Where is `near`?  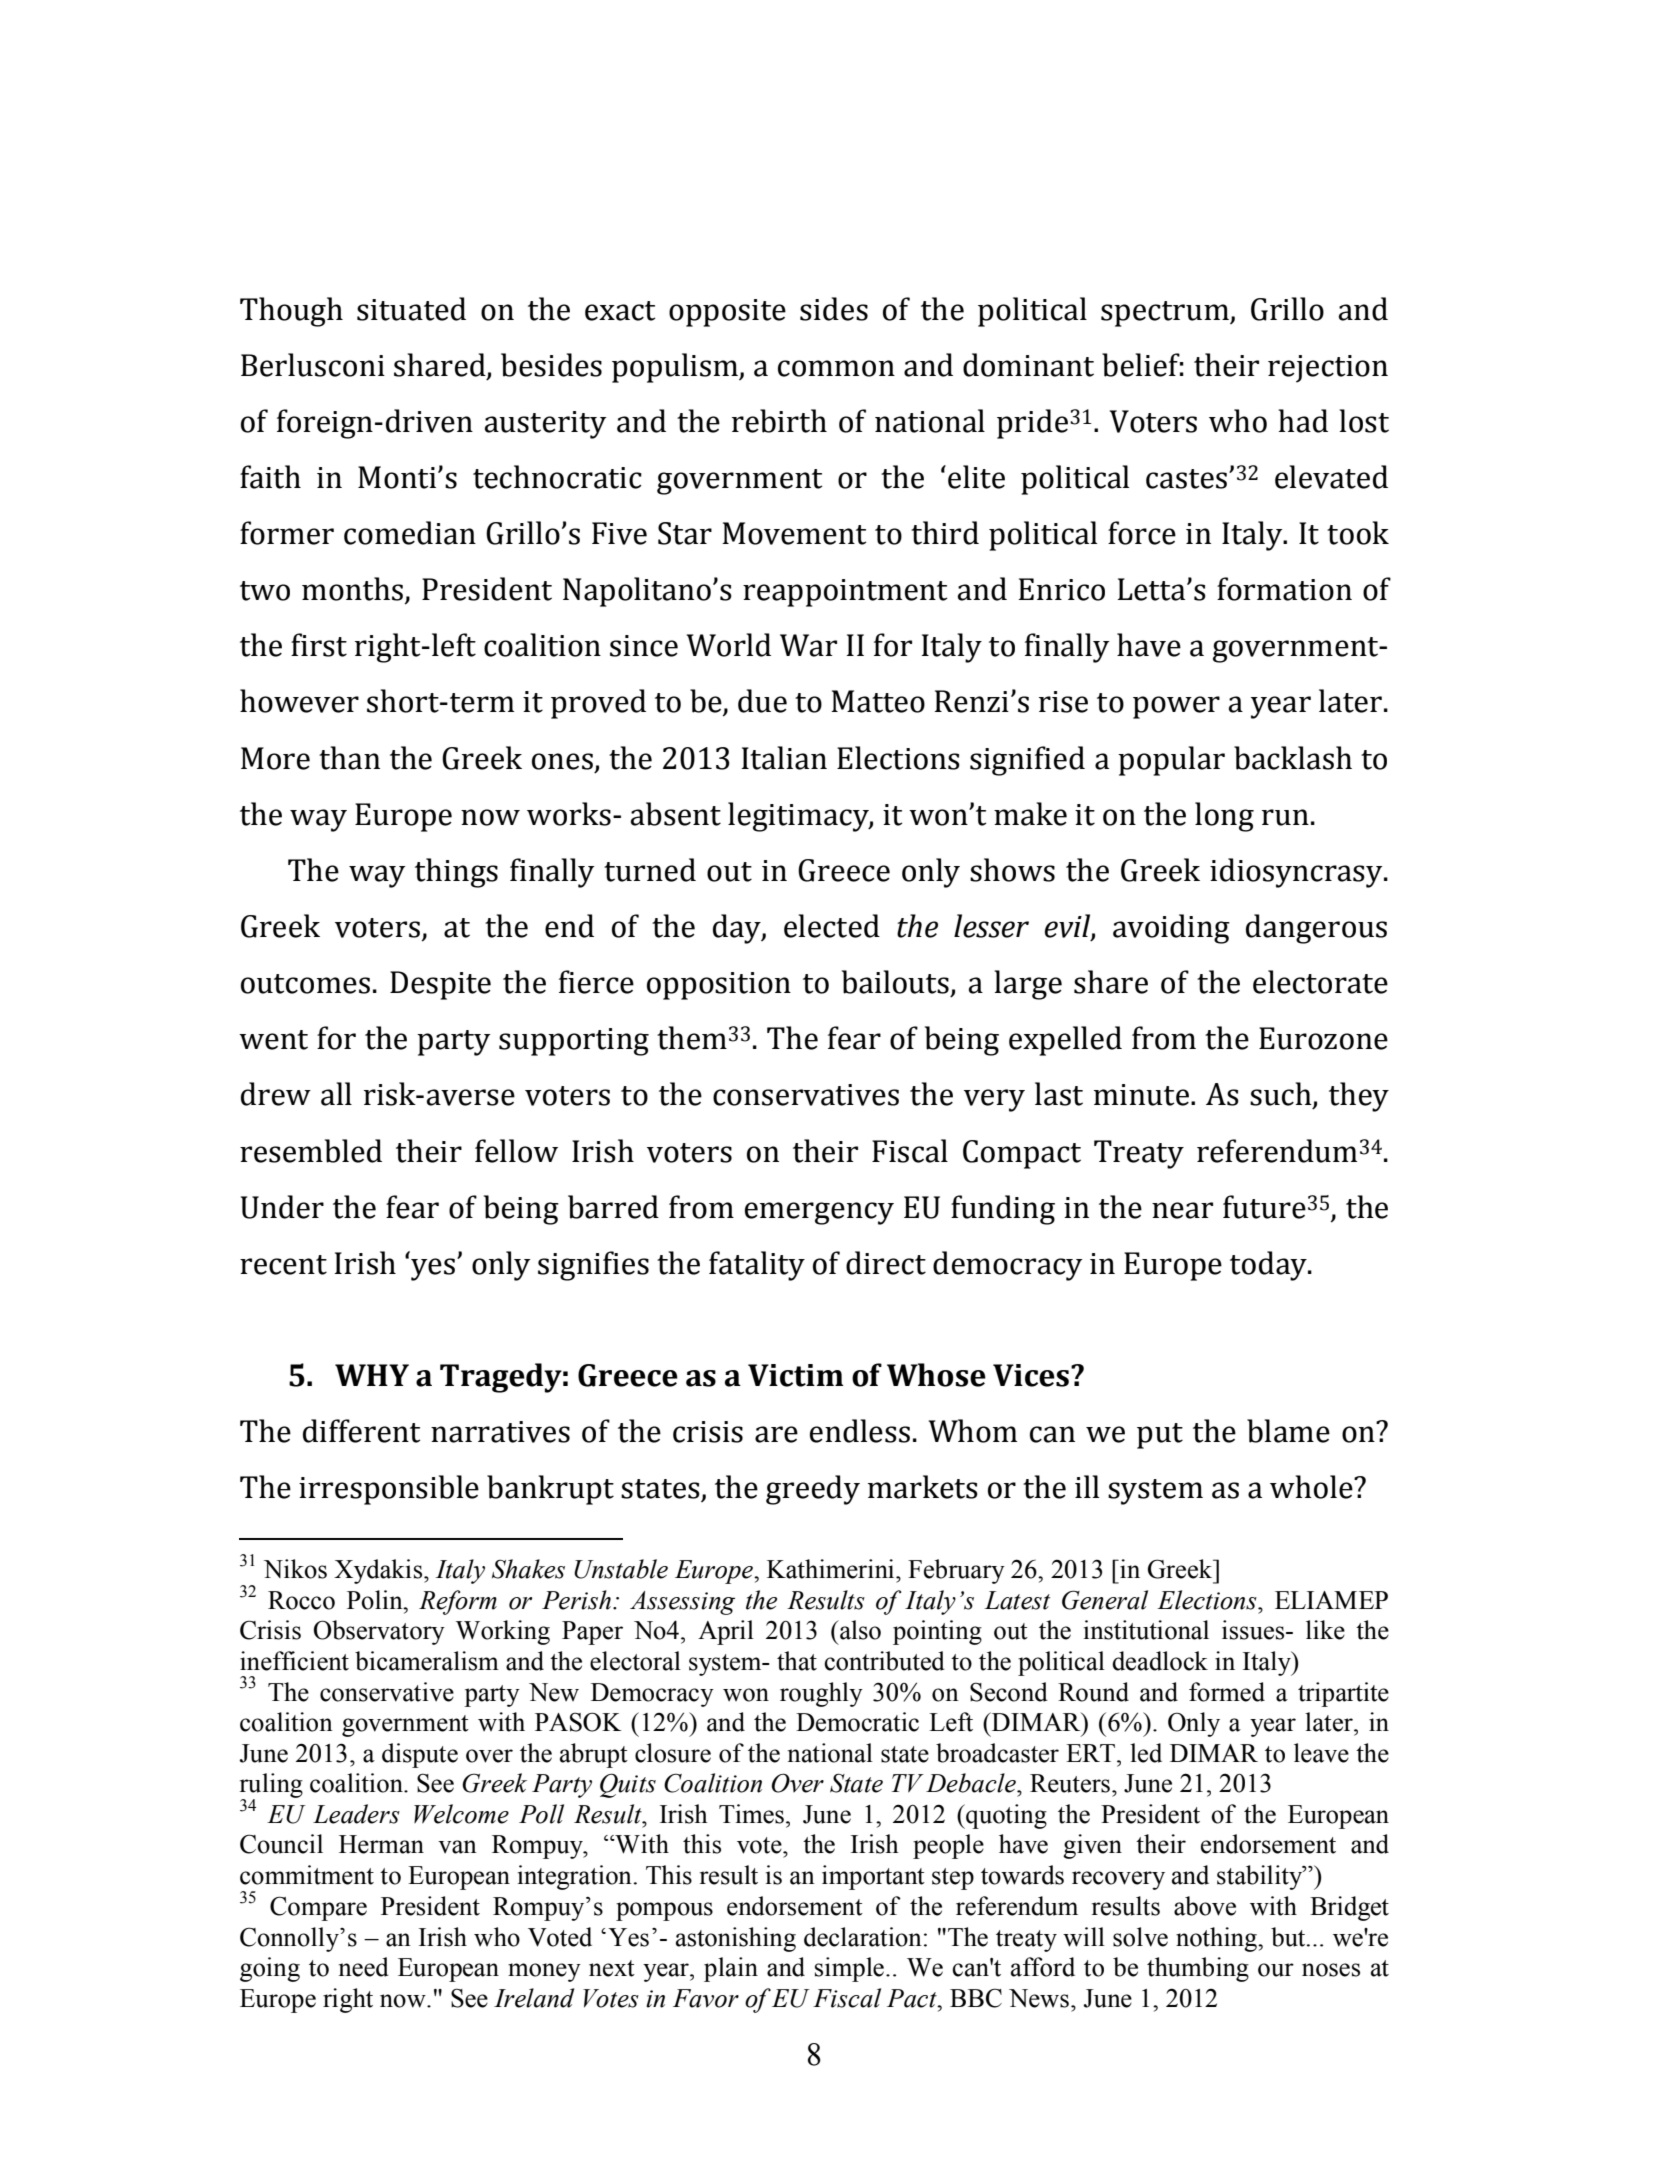 near is located at coordinates (1182, 1210).
